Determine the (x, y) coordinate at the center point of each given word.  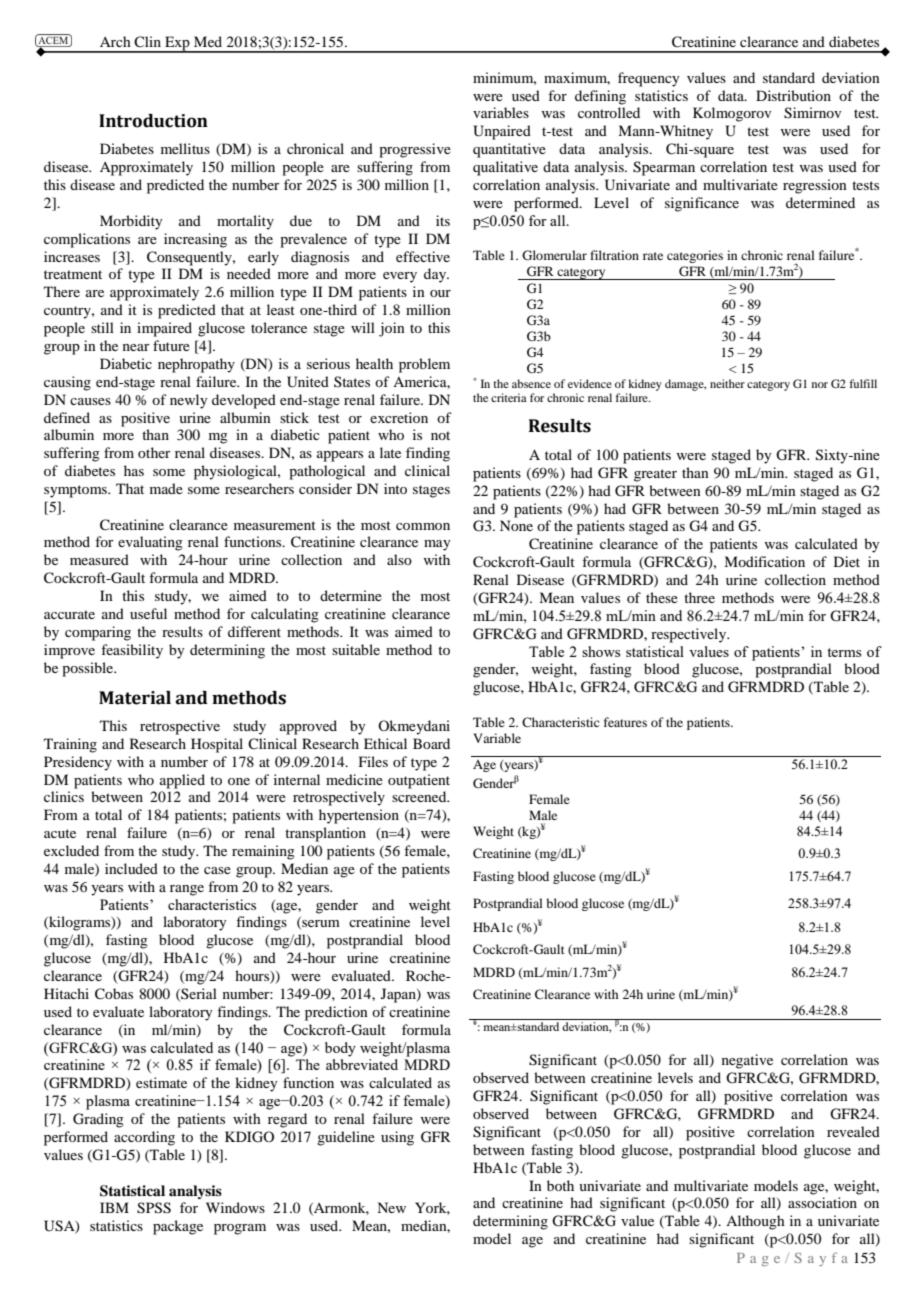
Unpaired (502, 132)
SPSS (154, 1208)
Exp (177, 44)
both (560, 1185)
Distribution (793, 95)
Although (755, 1222)
